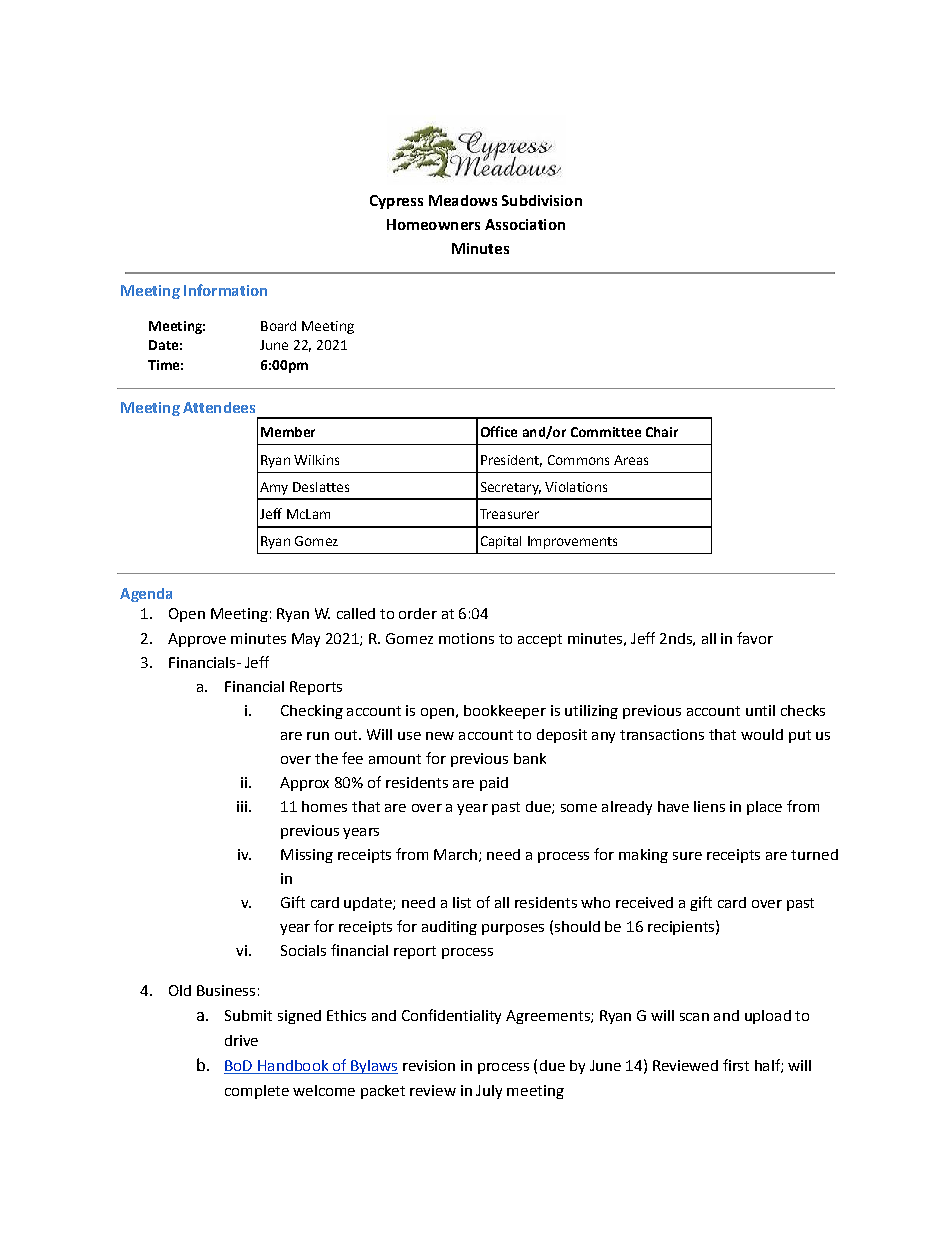 This screenshot has width=952, height=1233. I want to click on liens, so click(709, 806).
